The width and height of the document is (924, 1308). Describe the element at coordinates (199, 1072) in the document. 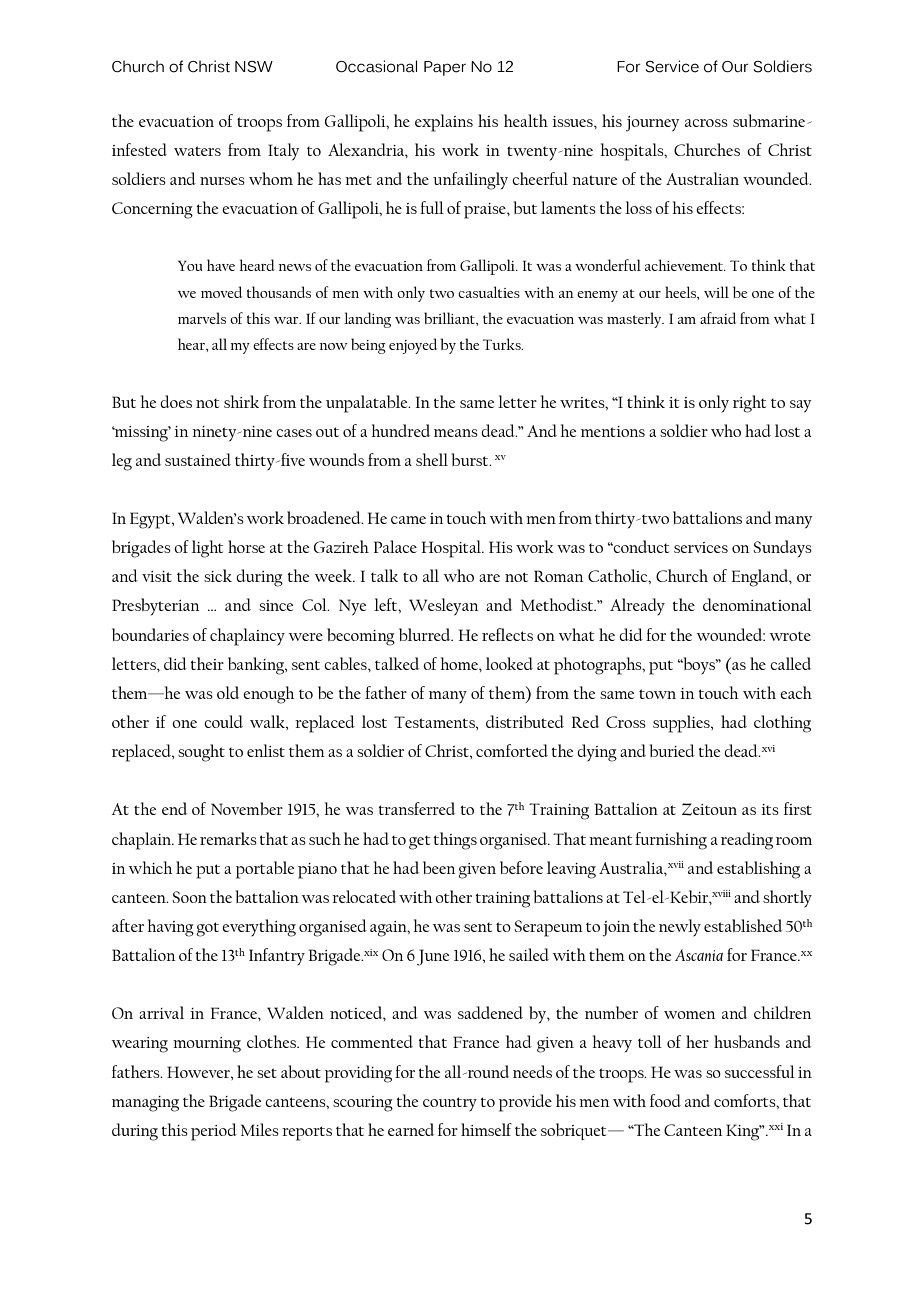

I see `However` at that location.
